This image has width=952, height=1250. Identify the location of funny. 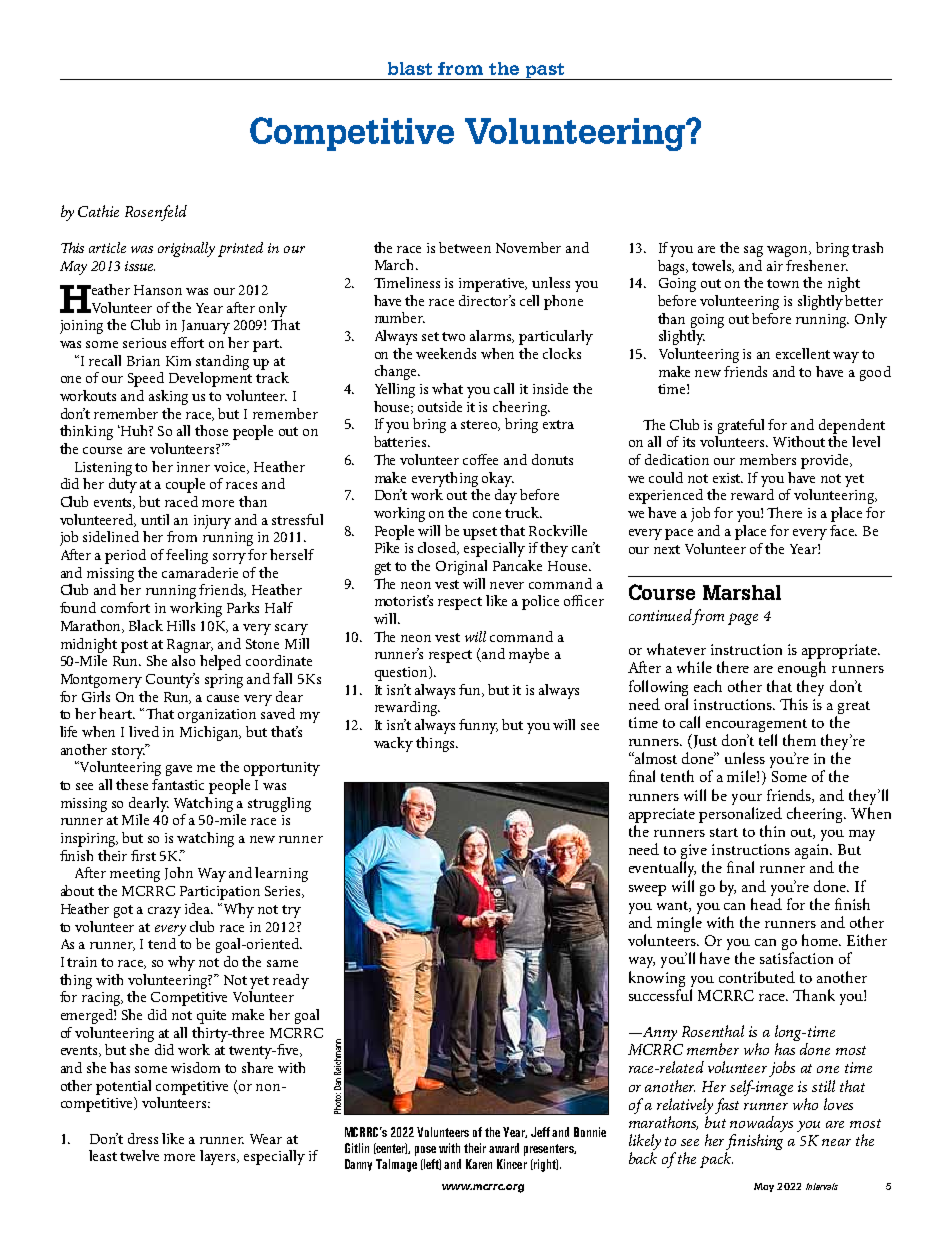
(478, 726).
